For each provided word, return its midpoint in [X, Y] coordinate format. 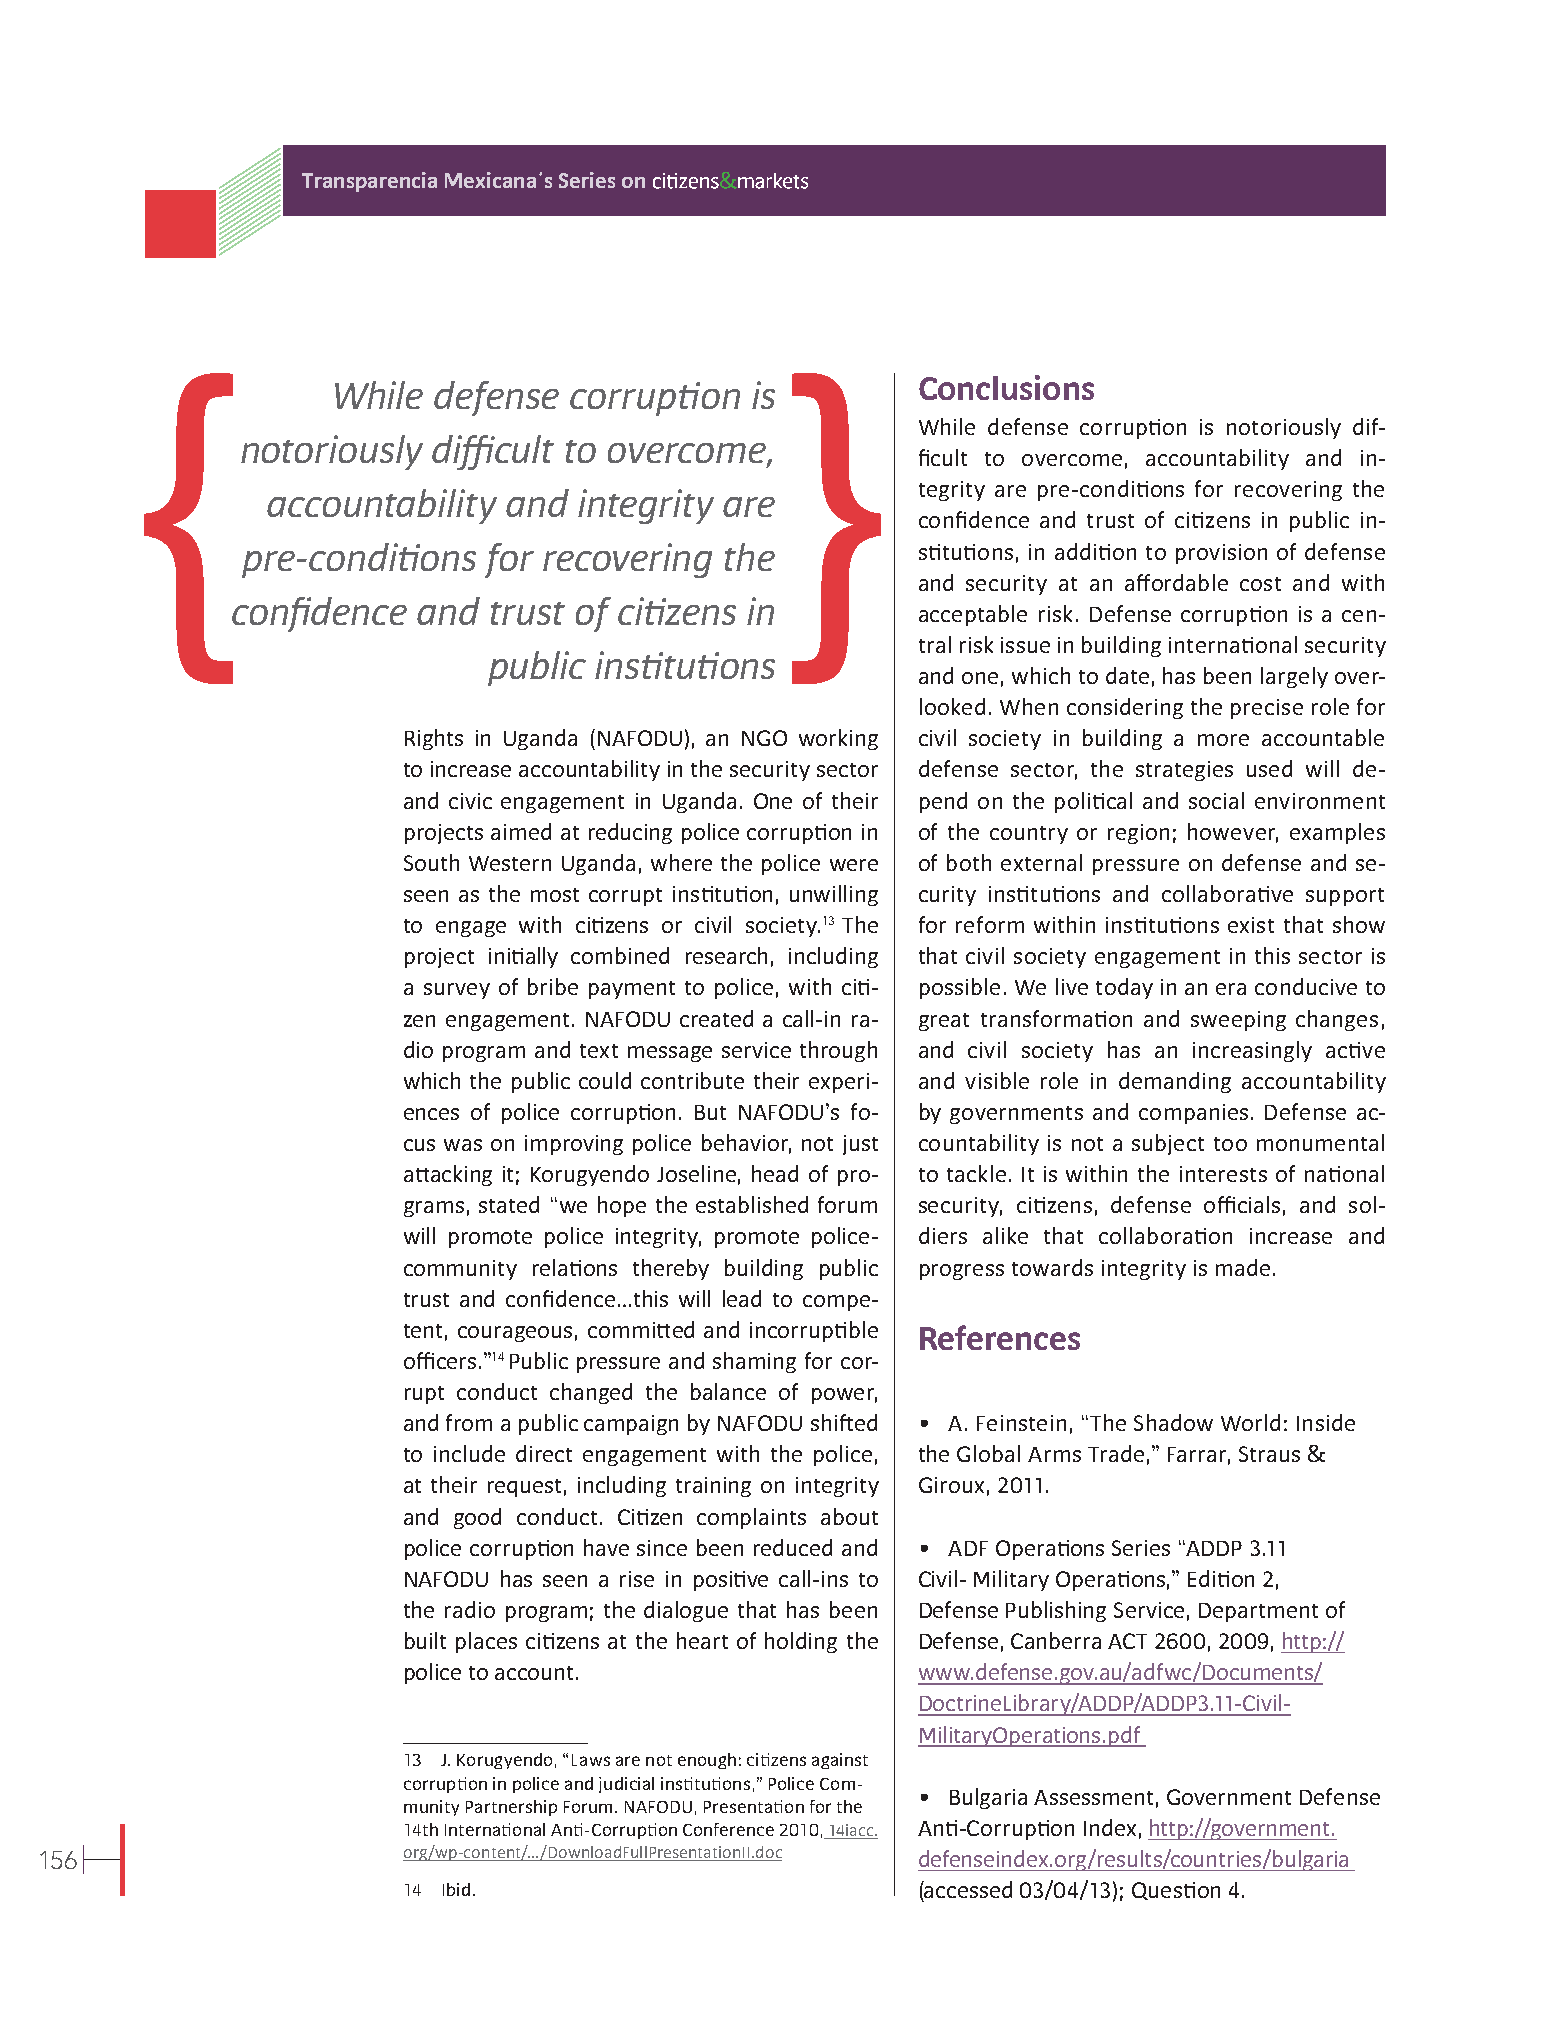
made [1243, 1267]
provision [1221, 554]
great [944, 1022]
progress [962, 1272]
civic [470, 801]
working [838, 739]
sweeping [1238, 1021]
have [606, 1547]
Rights [434, 739]
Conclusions [1006, 387]
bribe [553, 986]
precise [1267, 709]
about [849, 1516]
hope [622, 1206]
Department [1258, 1612]
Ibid [456, 1889]
